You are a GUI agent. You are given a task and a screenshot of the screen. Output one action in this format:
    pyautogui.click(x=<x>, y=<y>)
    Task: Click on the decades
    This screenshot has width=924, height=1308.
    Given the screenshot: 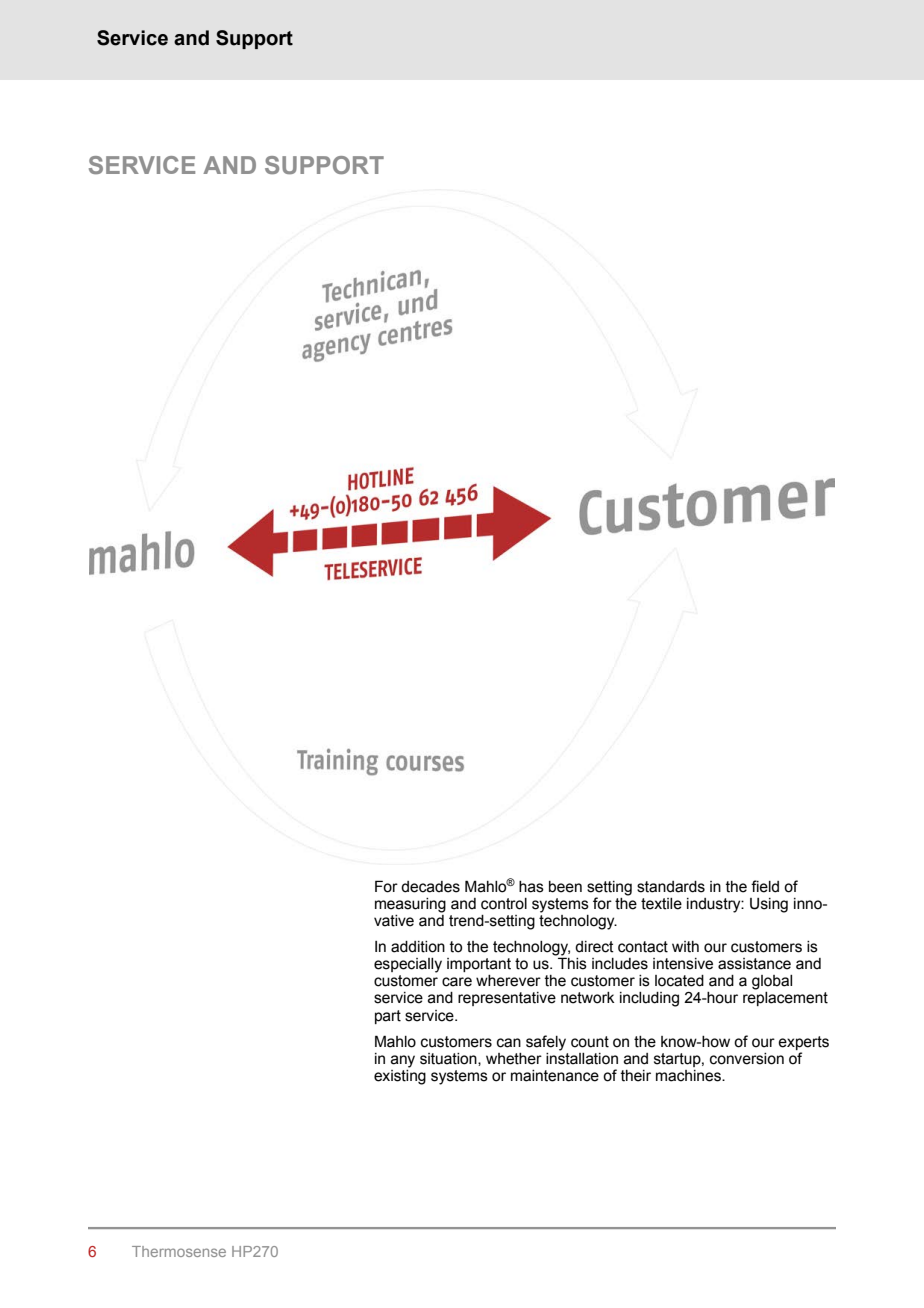 What is the action you would take?
    pyautogui.click(x=430, y=887)
